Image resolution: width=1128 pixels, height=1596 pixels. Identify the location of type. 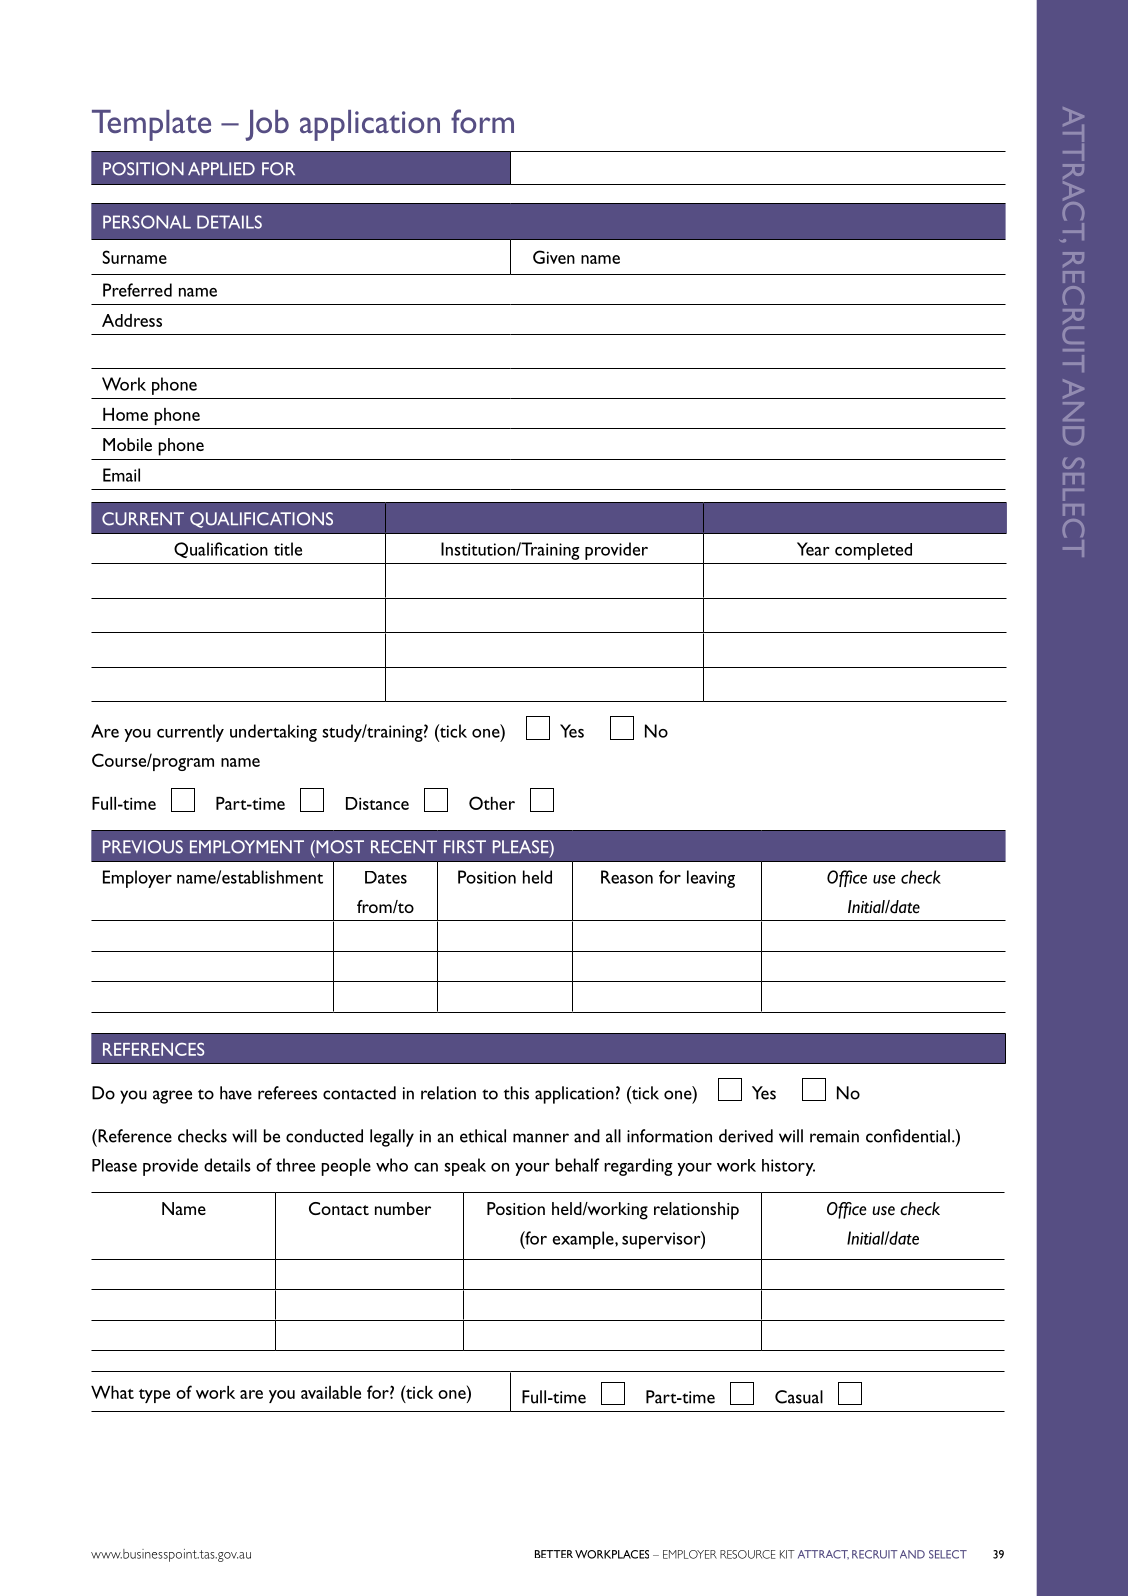
(154, 1396).
